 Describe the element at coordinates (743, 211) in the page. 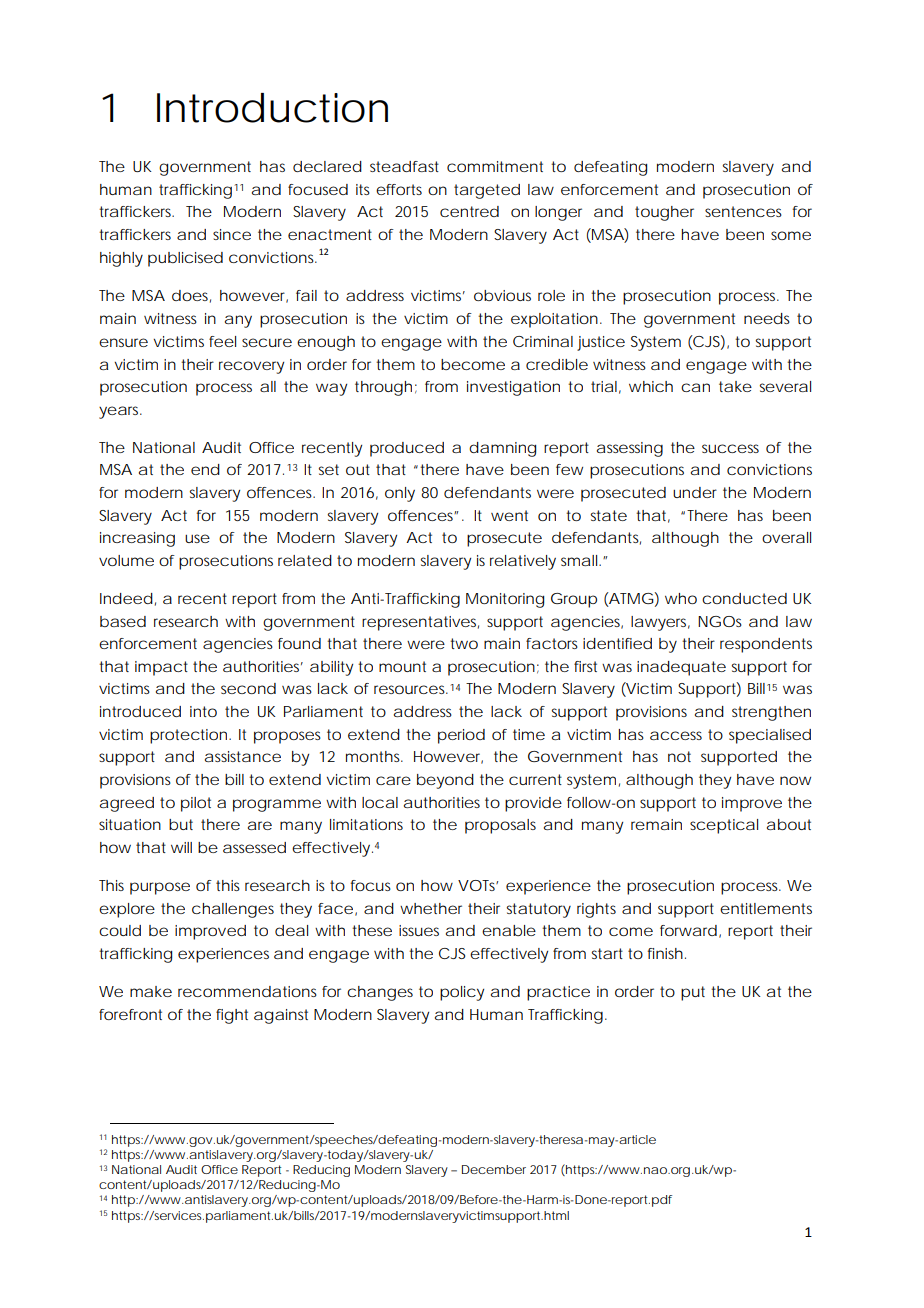

I see `sentences` at that location.
